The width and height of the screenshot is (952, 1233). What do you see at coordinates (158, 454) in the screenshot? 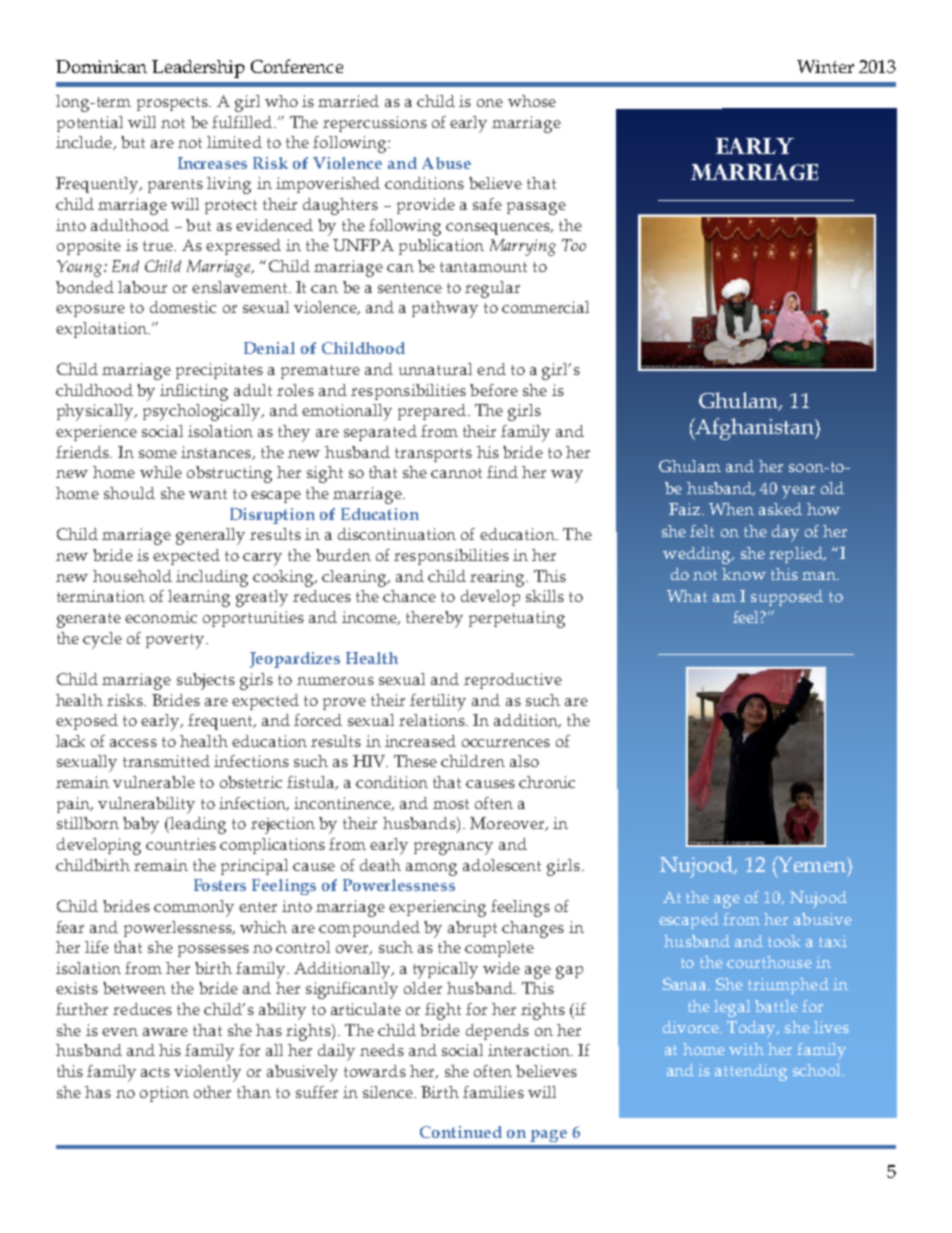
I see `some` at bounding box center [158, 454].
